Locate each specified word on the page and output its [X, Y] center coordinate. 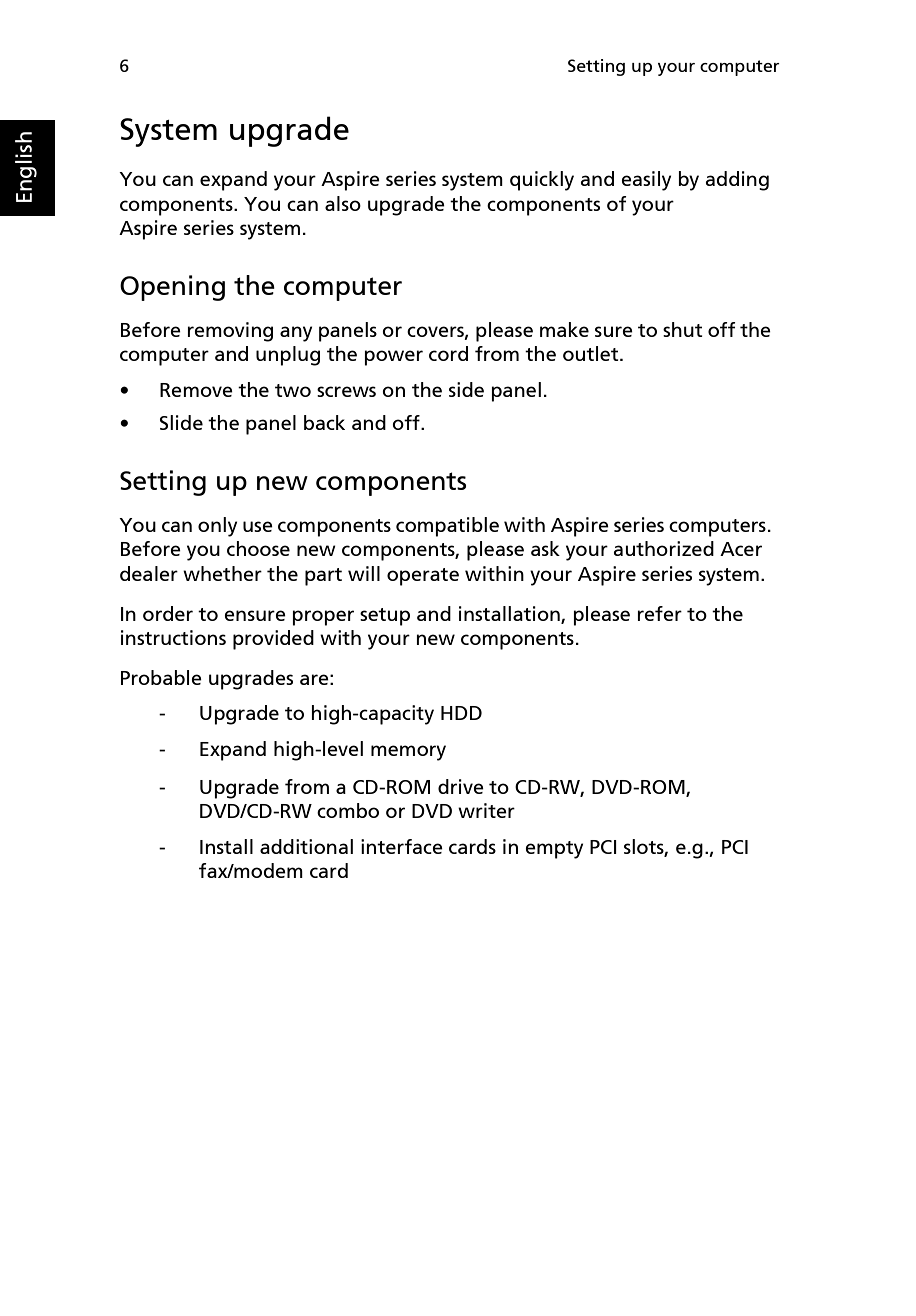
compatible [447, 527]
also [343, 203]
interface [402, 846]
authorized [664, 548]
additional [306, 846]
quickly [542, 181]
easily [646, 181]
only [217, 527]
